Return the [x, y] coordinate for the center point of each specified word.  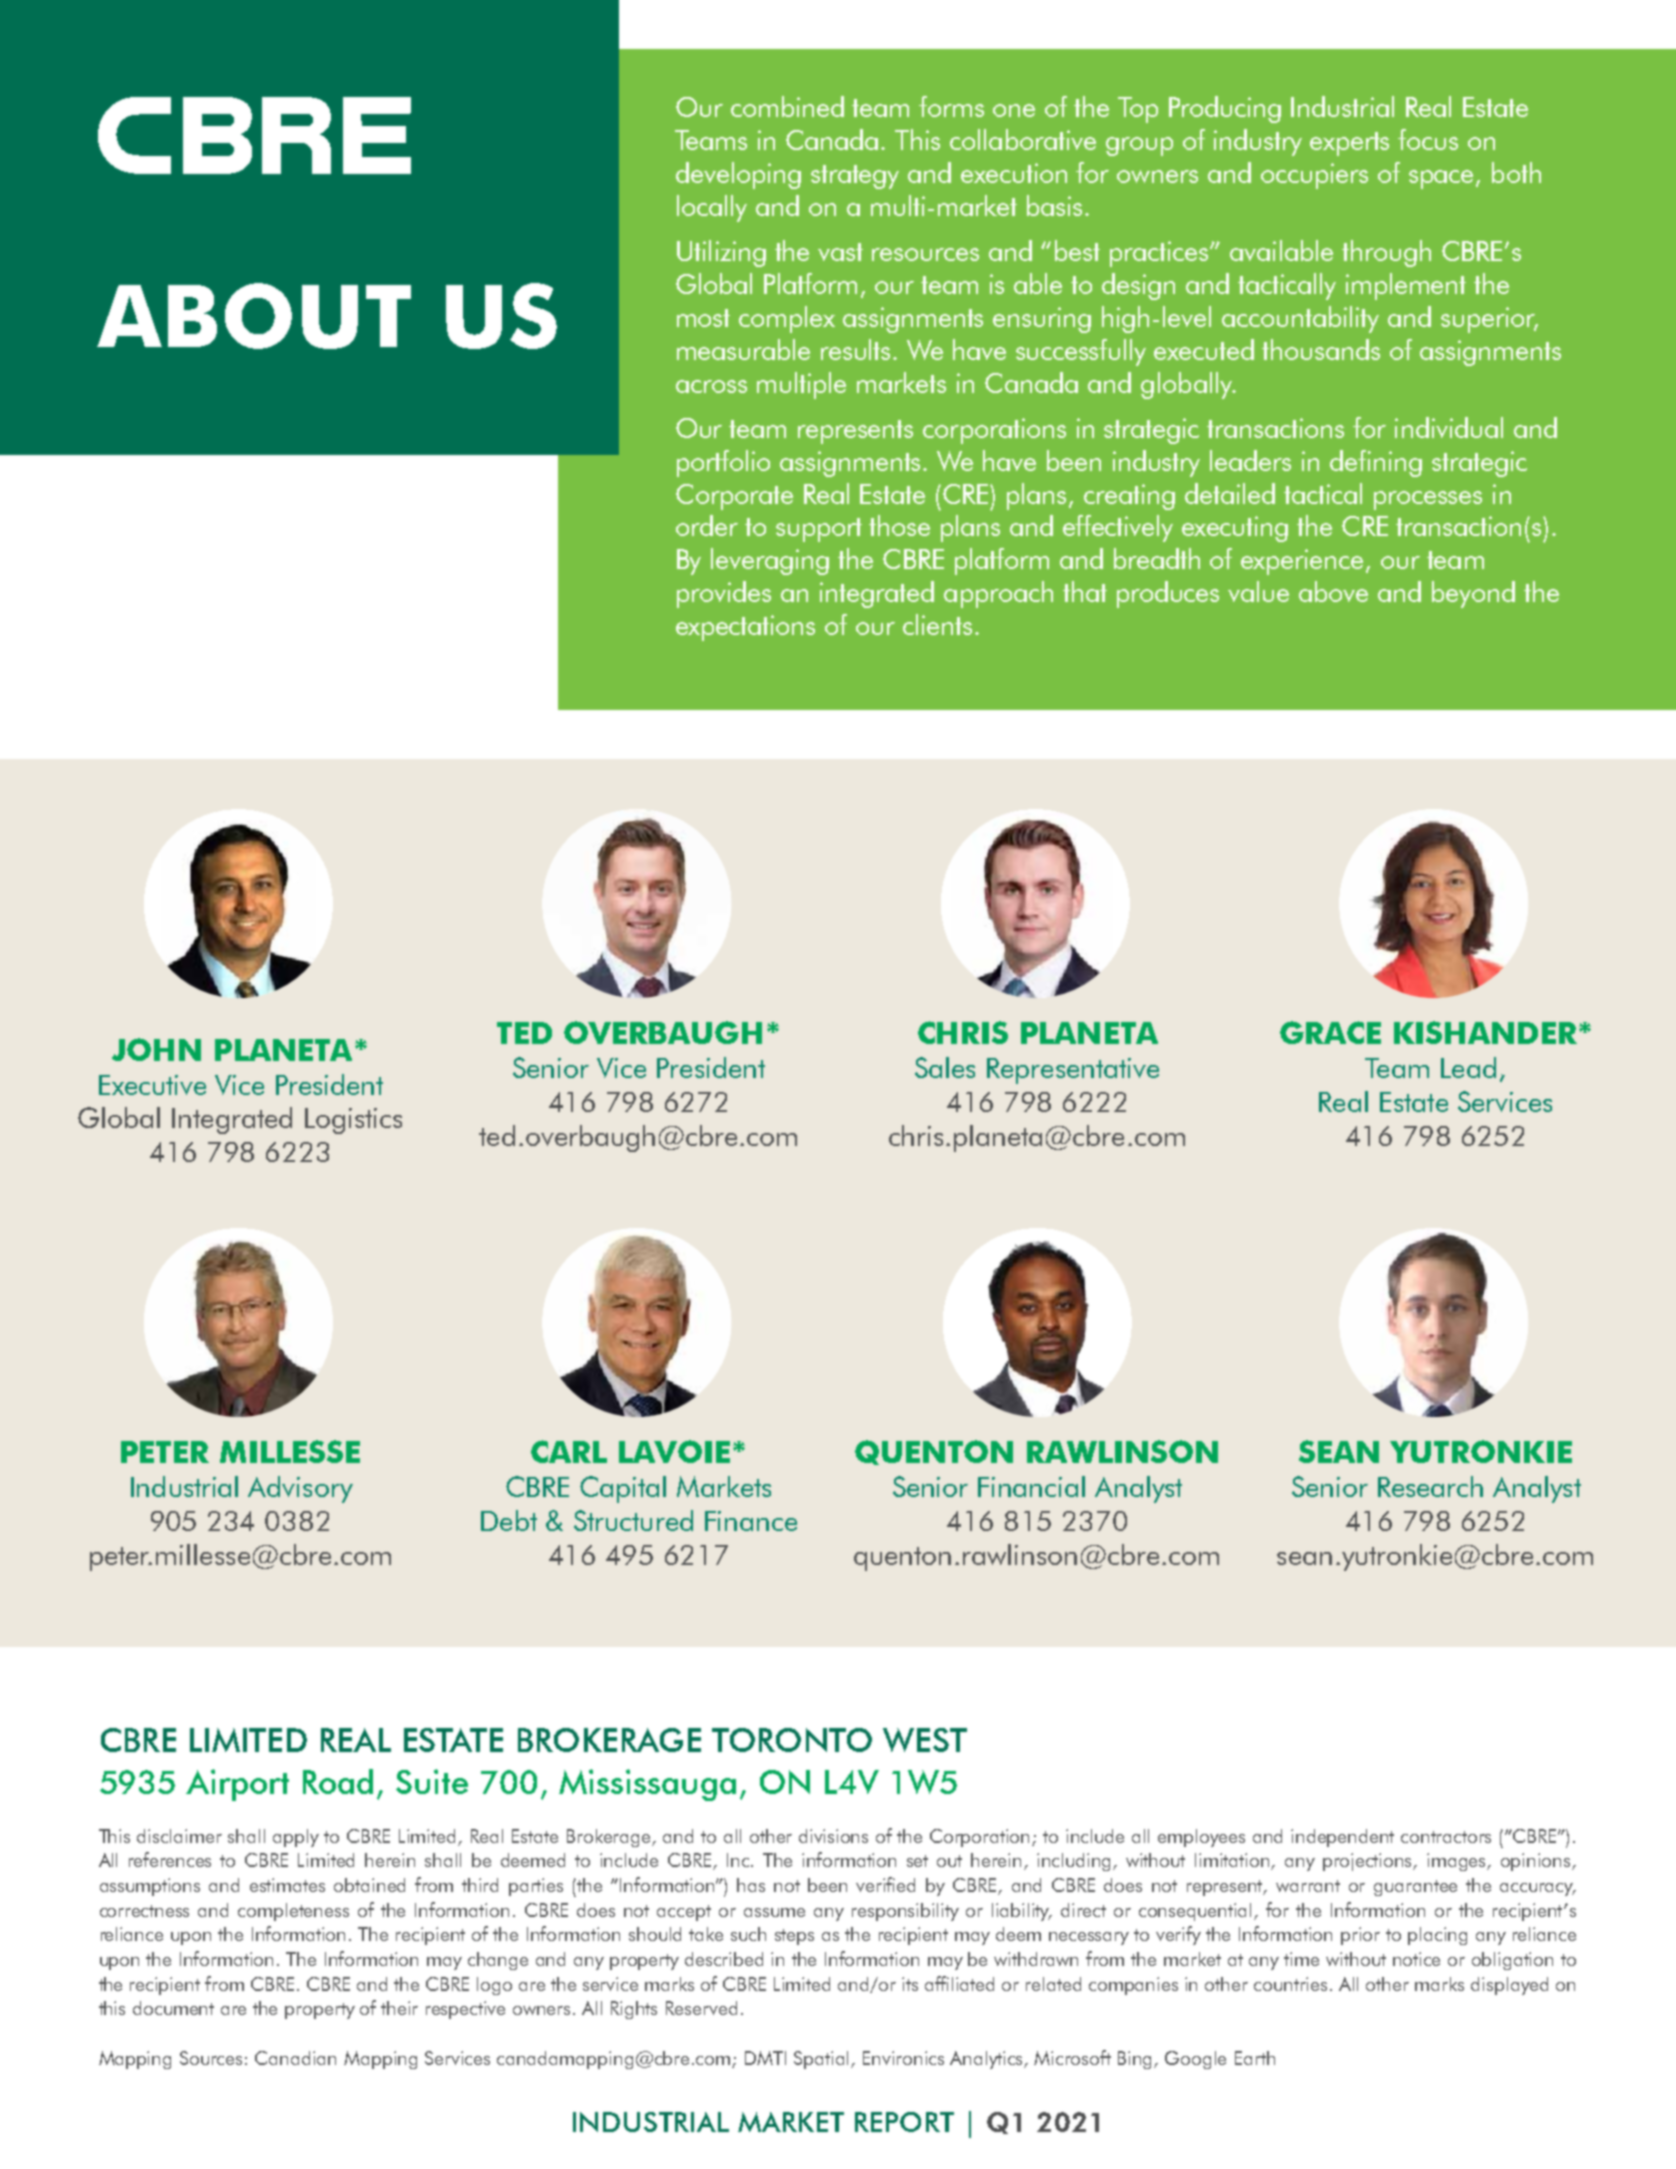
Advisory [300, 1489]
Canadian [295, 2058]
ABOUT [254, 316]
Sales [945, 1067]
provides [724, 594]
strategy [855, 177]
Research [1430, 1486]
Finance [751, 1521]
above [1333, 591]
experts [1349, 144]
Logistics [353, 1121]
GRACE [1330, 1032]
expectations [745, 628]
